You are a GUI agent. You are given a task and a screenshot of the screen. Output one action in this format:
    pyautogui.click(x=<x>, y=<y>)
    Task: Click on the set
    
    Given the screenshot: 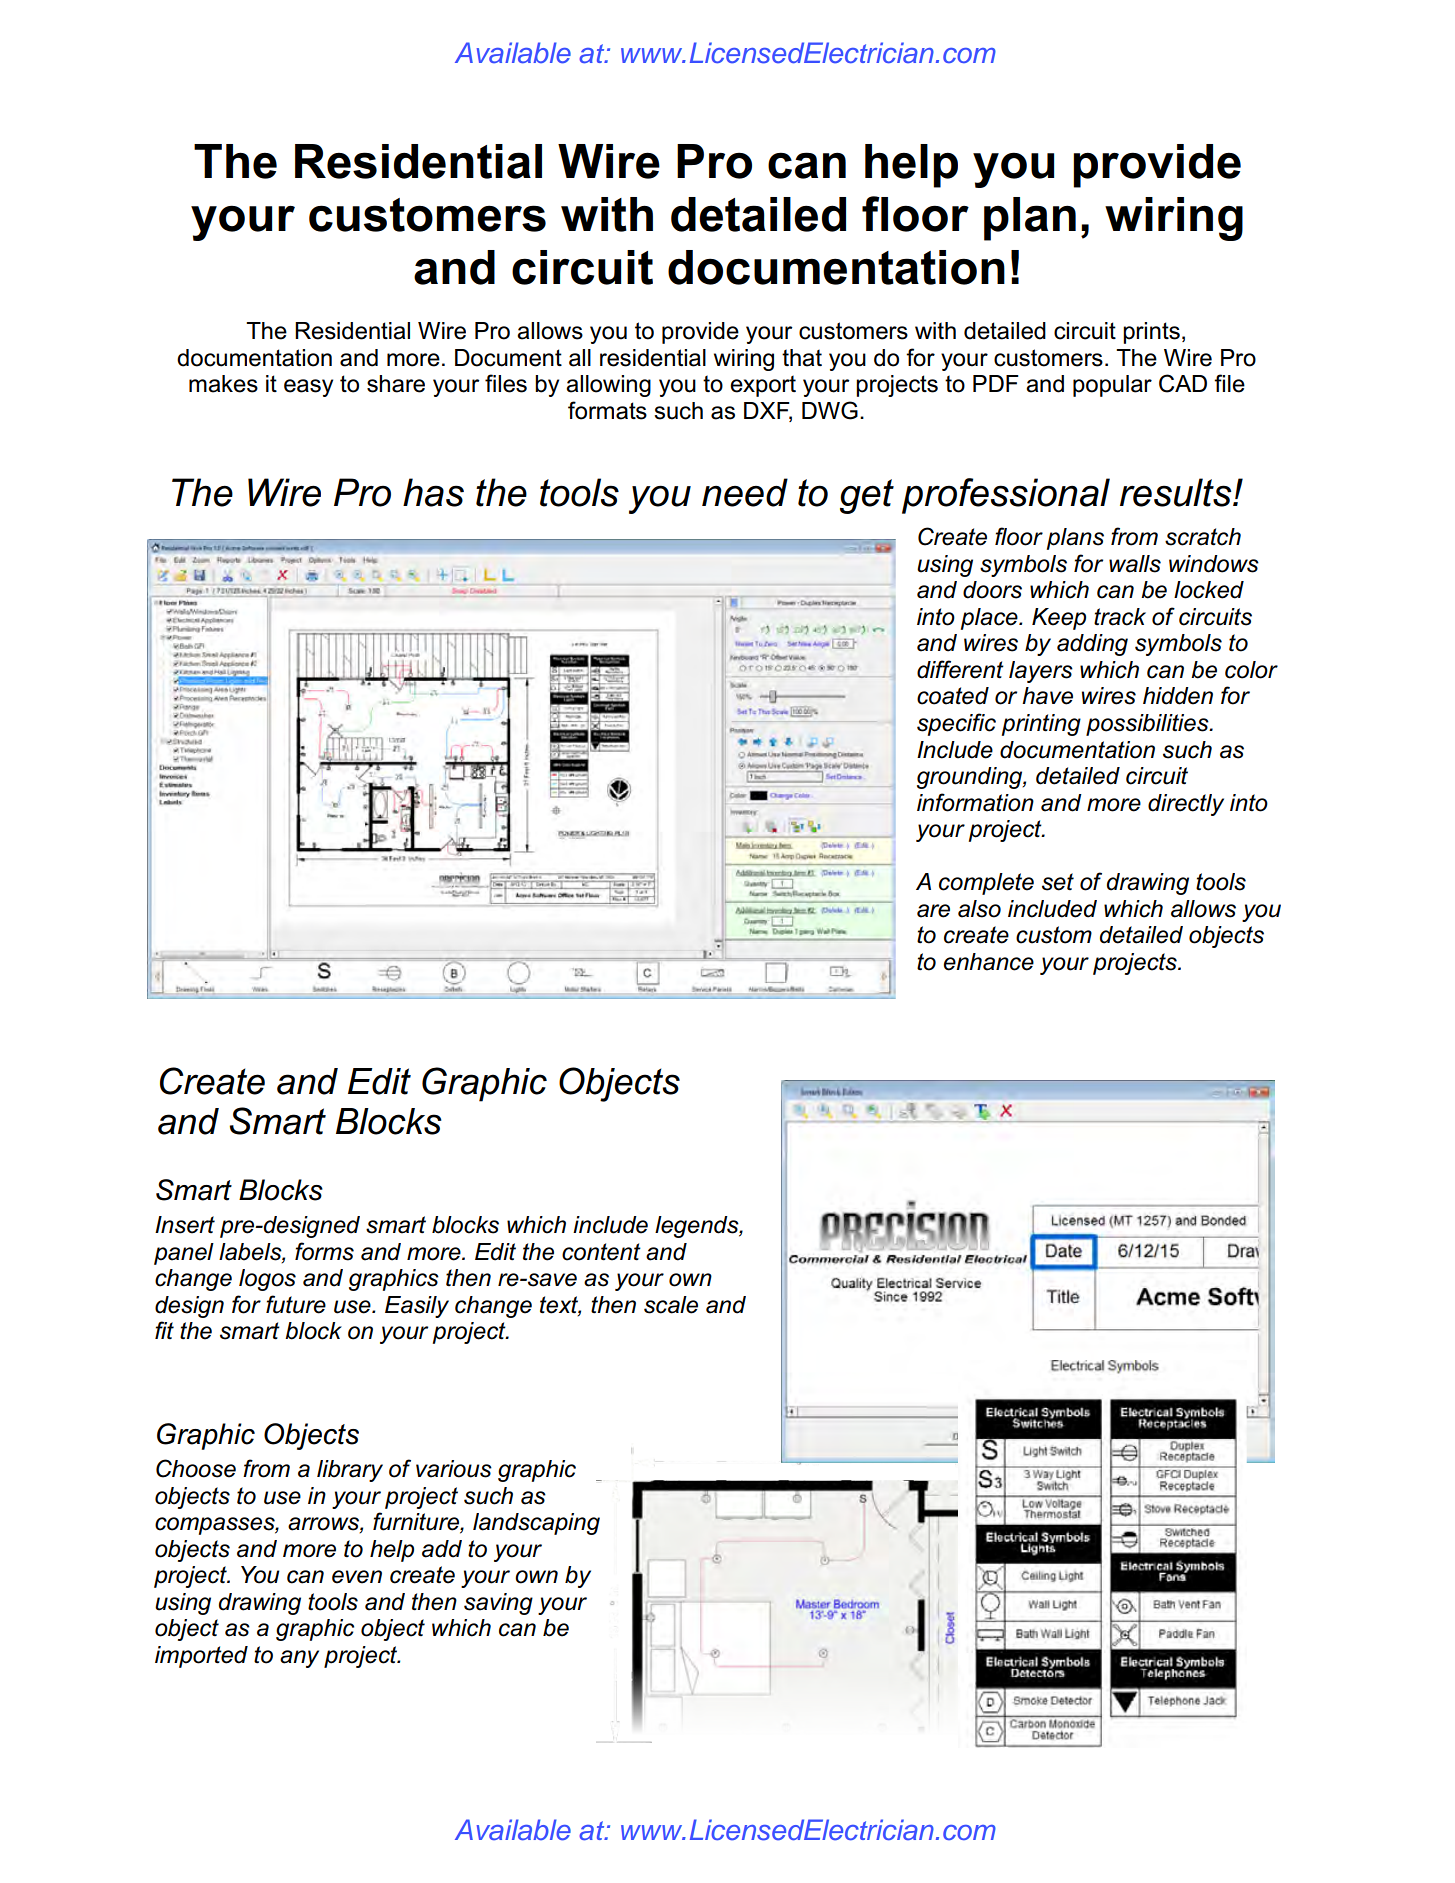 What is the action you would take?
    pyautogui.click(x=1058, y=882)
